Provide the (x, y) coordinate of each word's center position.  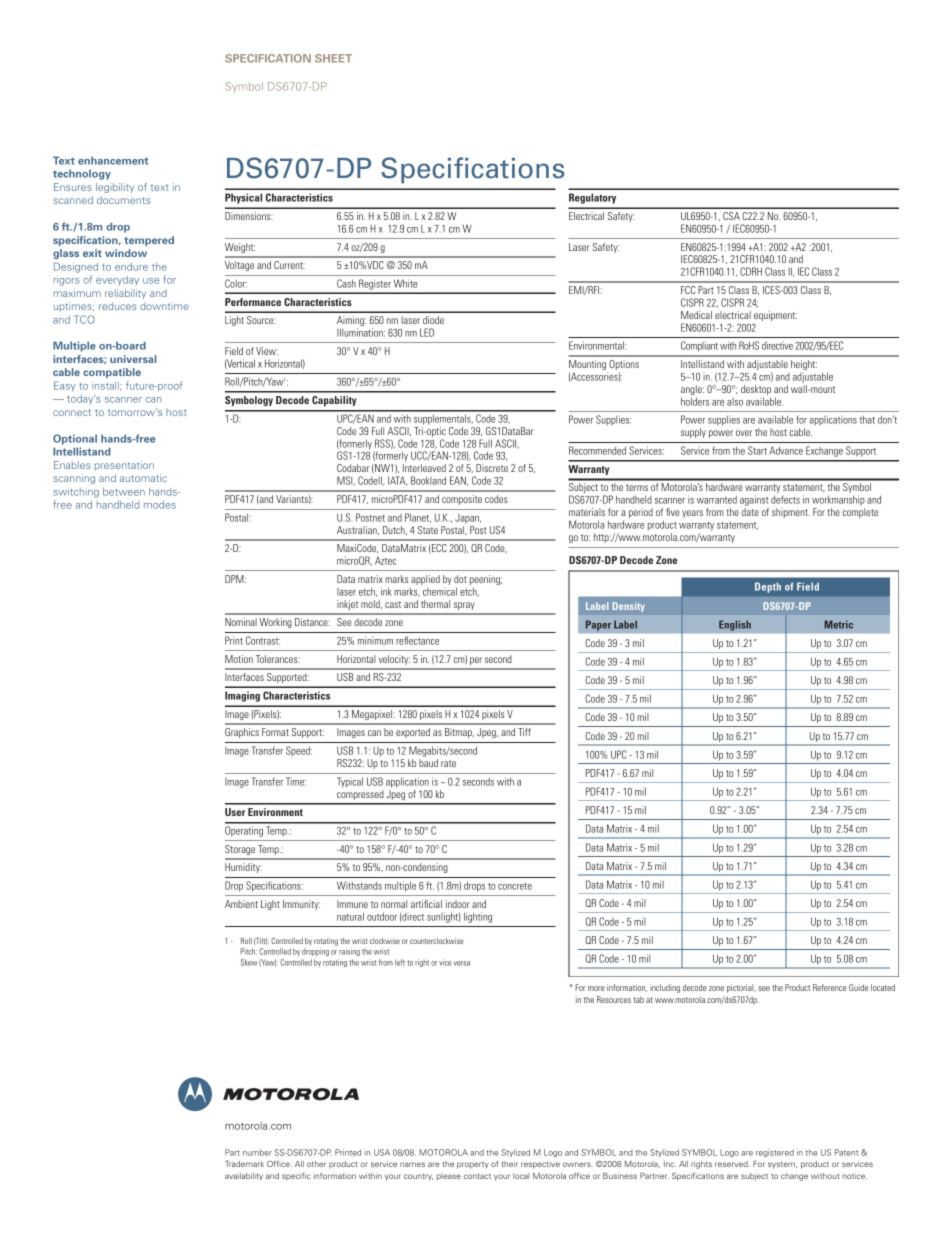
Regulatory (592, 198)
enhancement (113, 160)
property (473, 1165)
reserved (732, 1164)
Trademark (244, 1164)
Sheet (333, 58)
